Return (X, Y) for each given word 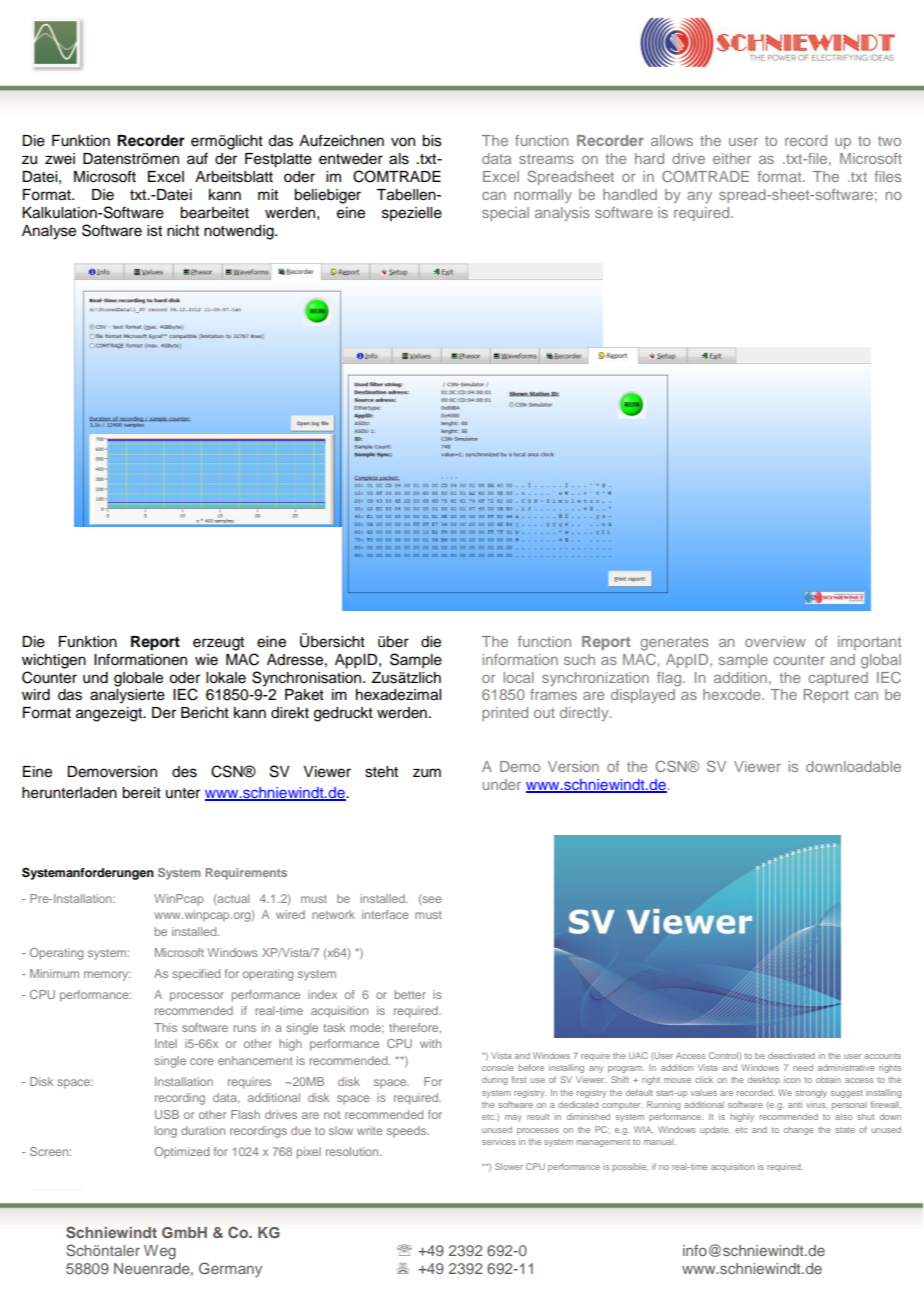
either (732, 158)
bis (432, 141)
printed (505, 714)
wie (206, 660)
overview (775, 641)
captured (838, 679)
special (505, 214)
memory (107, 976)
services (499, 1141)
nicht (183, 231)
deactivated (791, 1055)
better (410, 994)
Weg (160, 1252)
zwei (60, 159)
